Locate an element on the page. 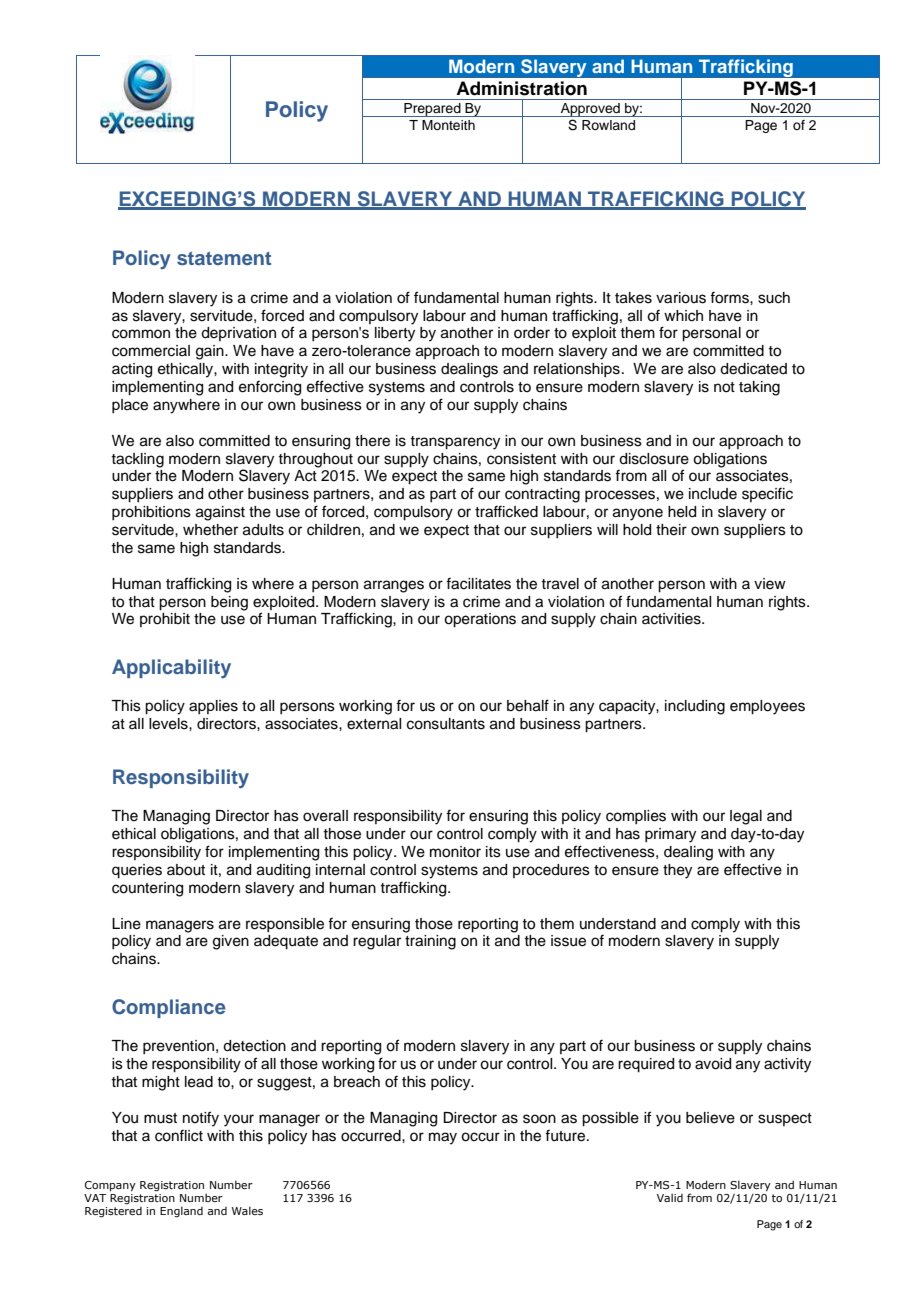  including is located at coordinates (695, 707).
